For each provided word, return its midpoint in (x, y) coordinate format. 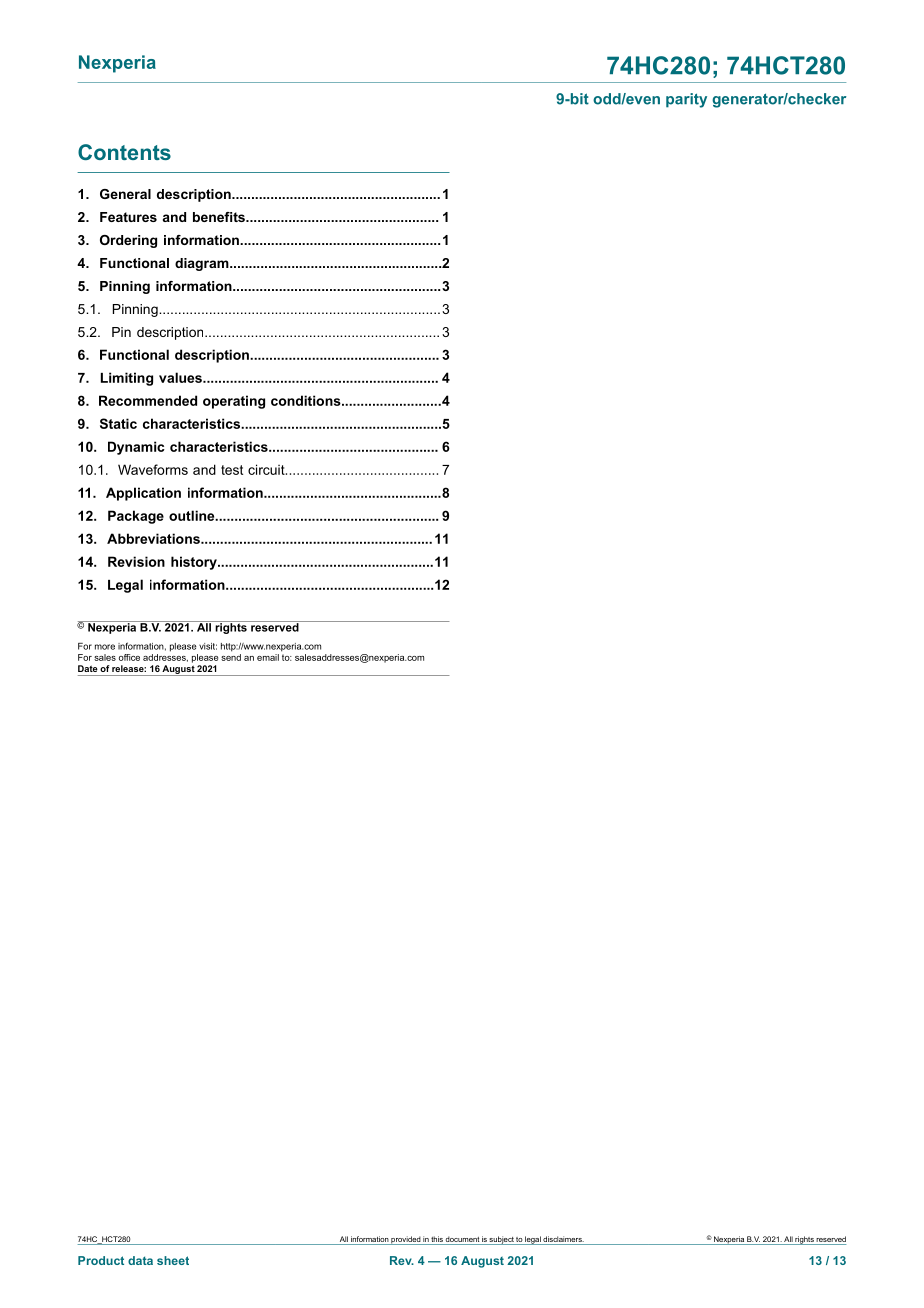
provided (405, 1240)
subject (502, 1240)
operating (234, 402)
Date (88, 668)
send (231, 657)
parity (686, 100)
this (437, 1239)
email (268, 657)
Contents (124, 152)
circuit (267, 469)
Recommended (148, 400)
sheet (173, 1260)
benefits (220, 217)
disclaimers (563, 1239)
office (129, 657)
